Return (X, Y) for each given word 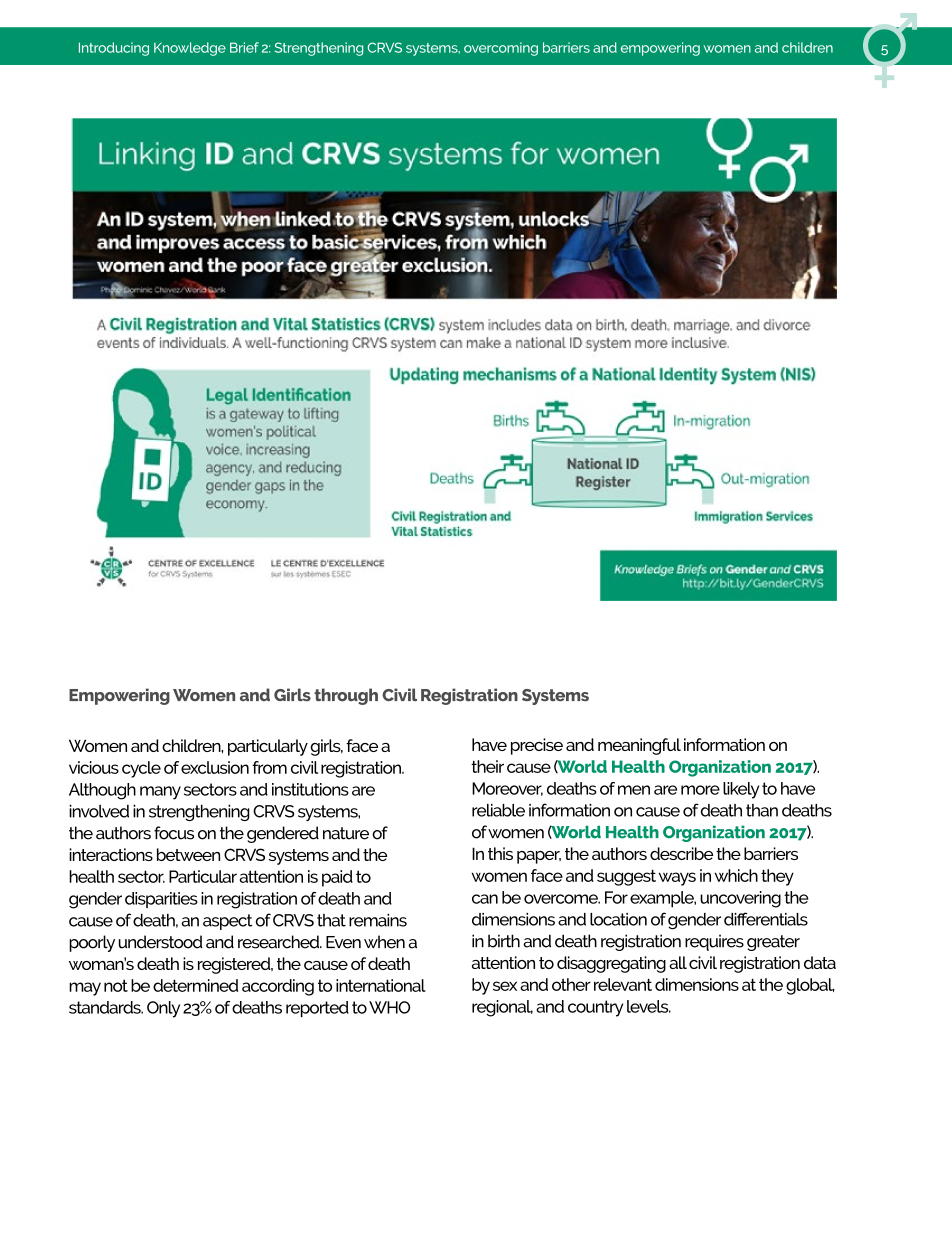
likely (741, 790)
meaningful (639, 746)
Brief (244, 47)
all (678, 962)
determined (195, 985)
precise (537, 746)
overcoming (501, 49)
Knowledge (190, 49)
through (346, 696)
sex (505, 986)
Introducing (114, 49)
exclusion (215, 767)
